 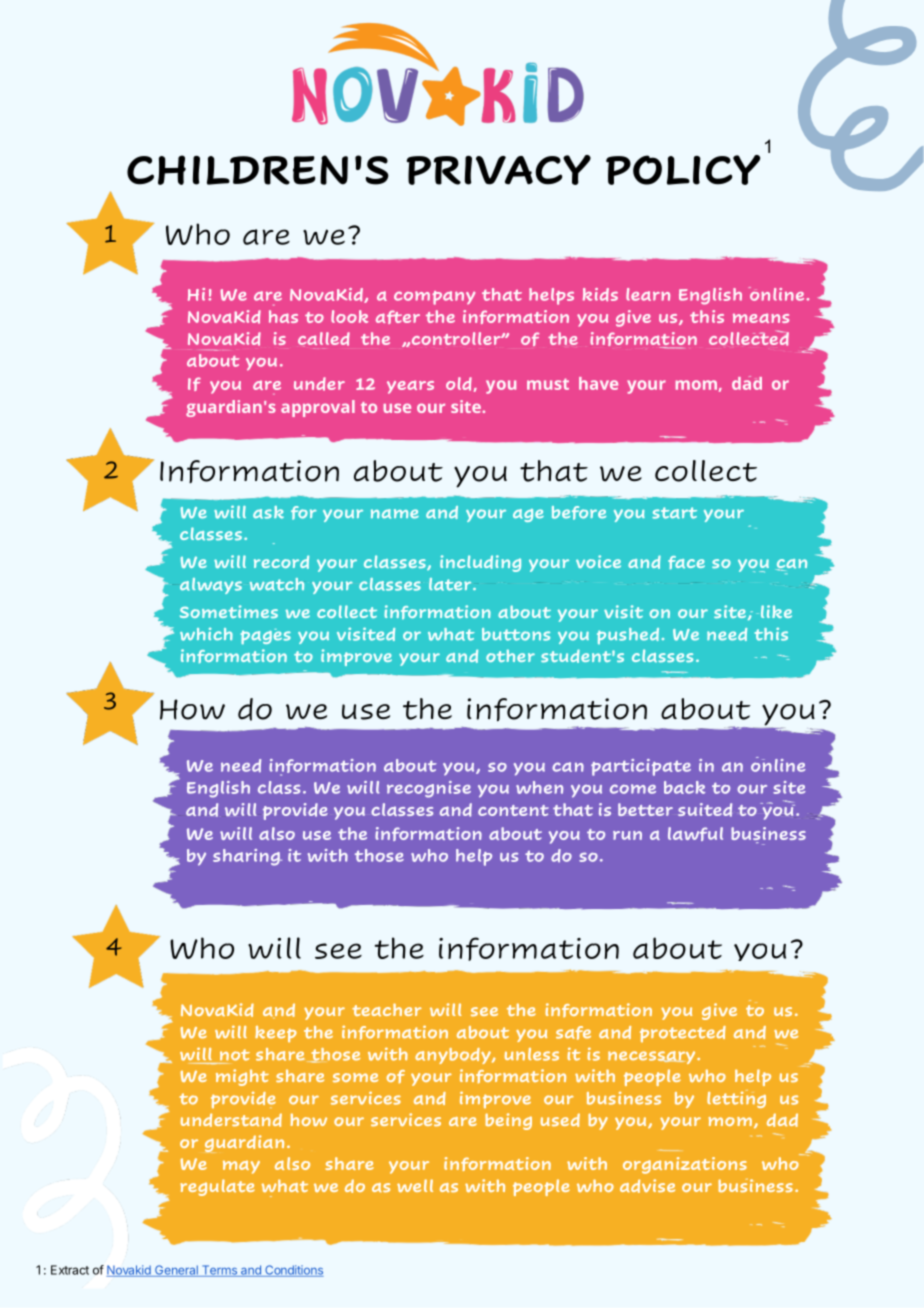 What do you see at coordinates (683, 170) in the document?
I see `POLICY` at bounding box center [683, 170].
